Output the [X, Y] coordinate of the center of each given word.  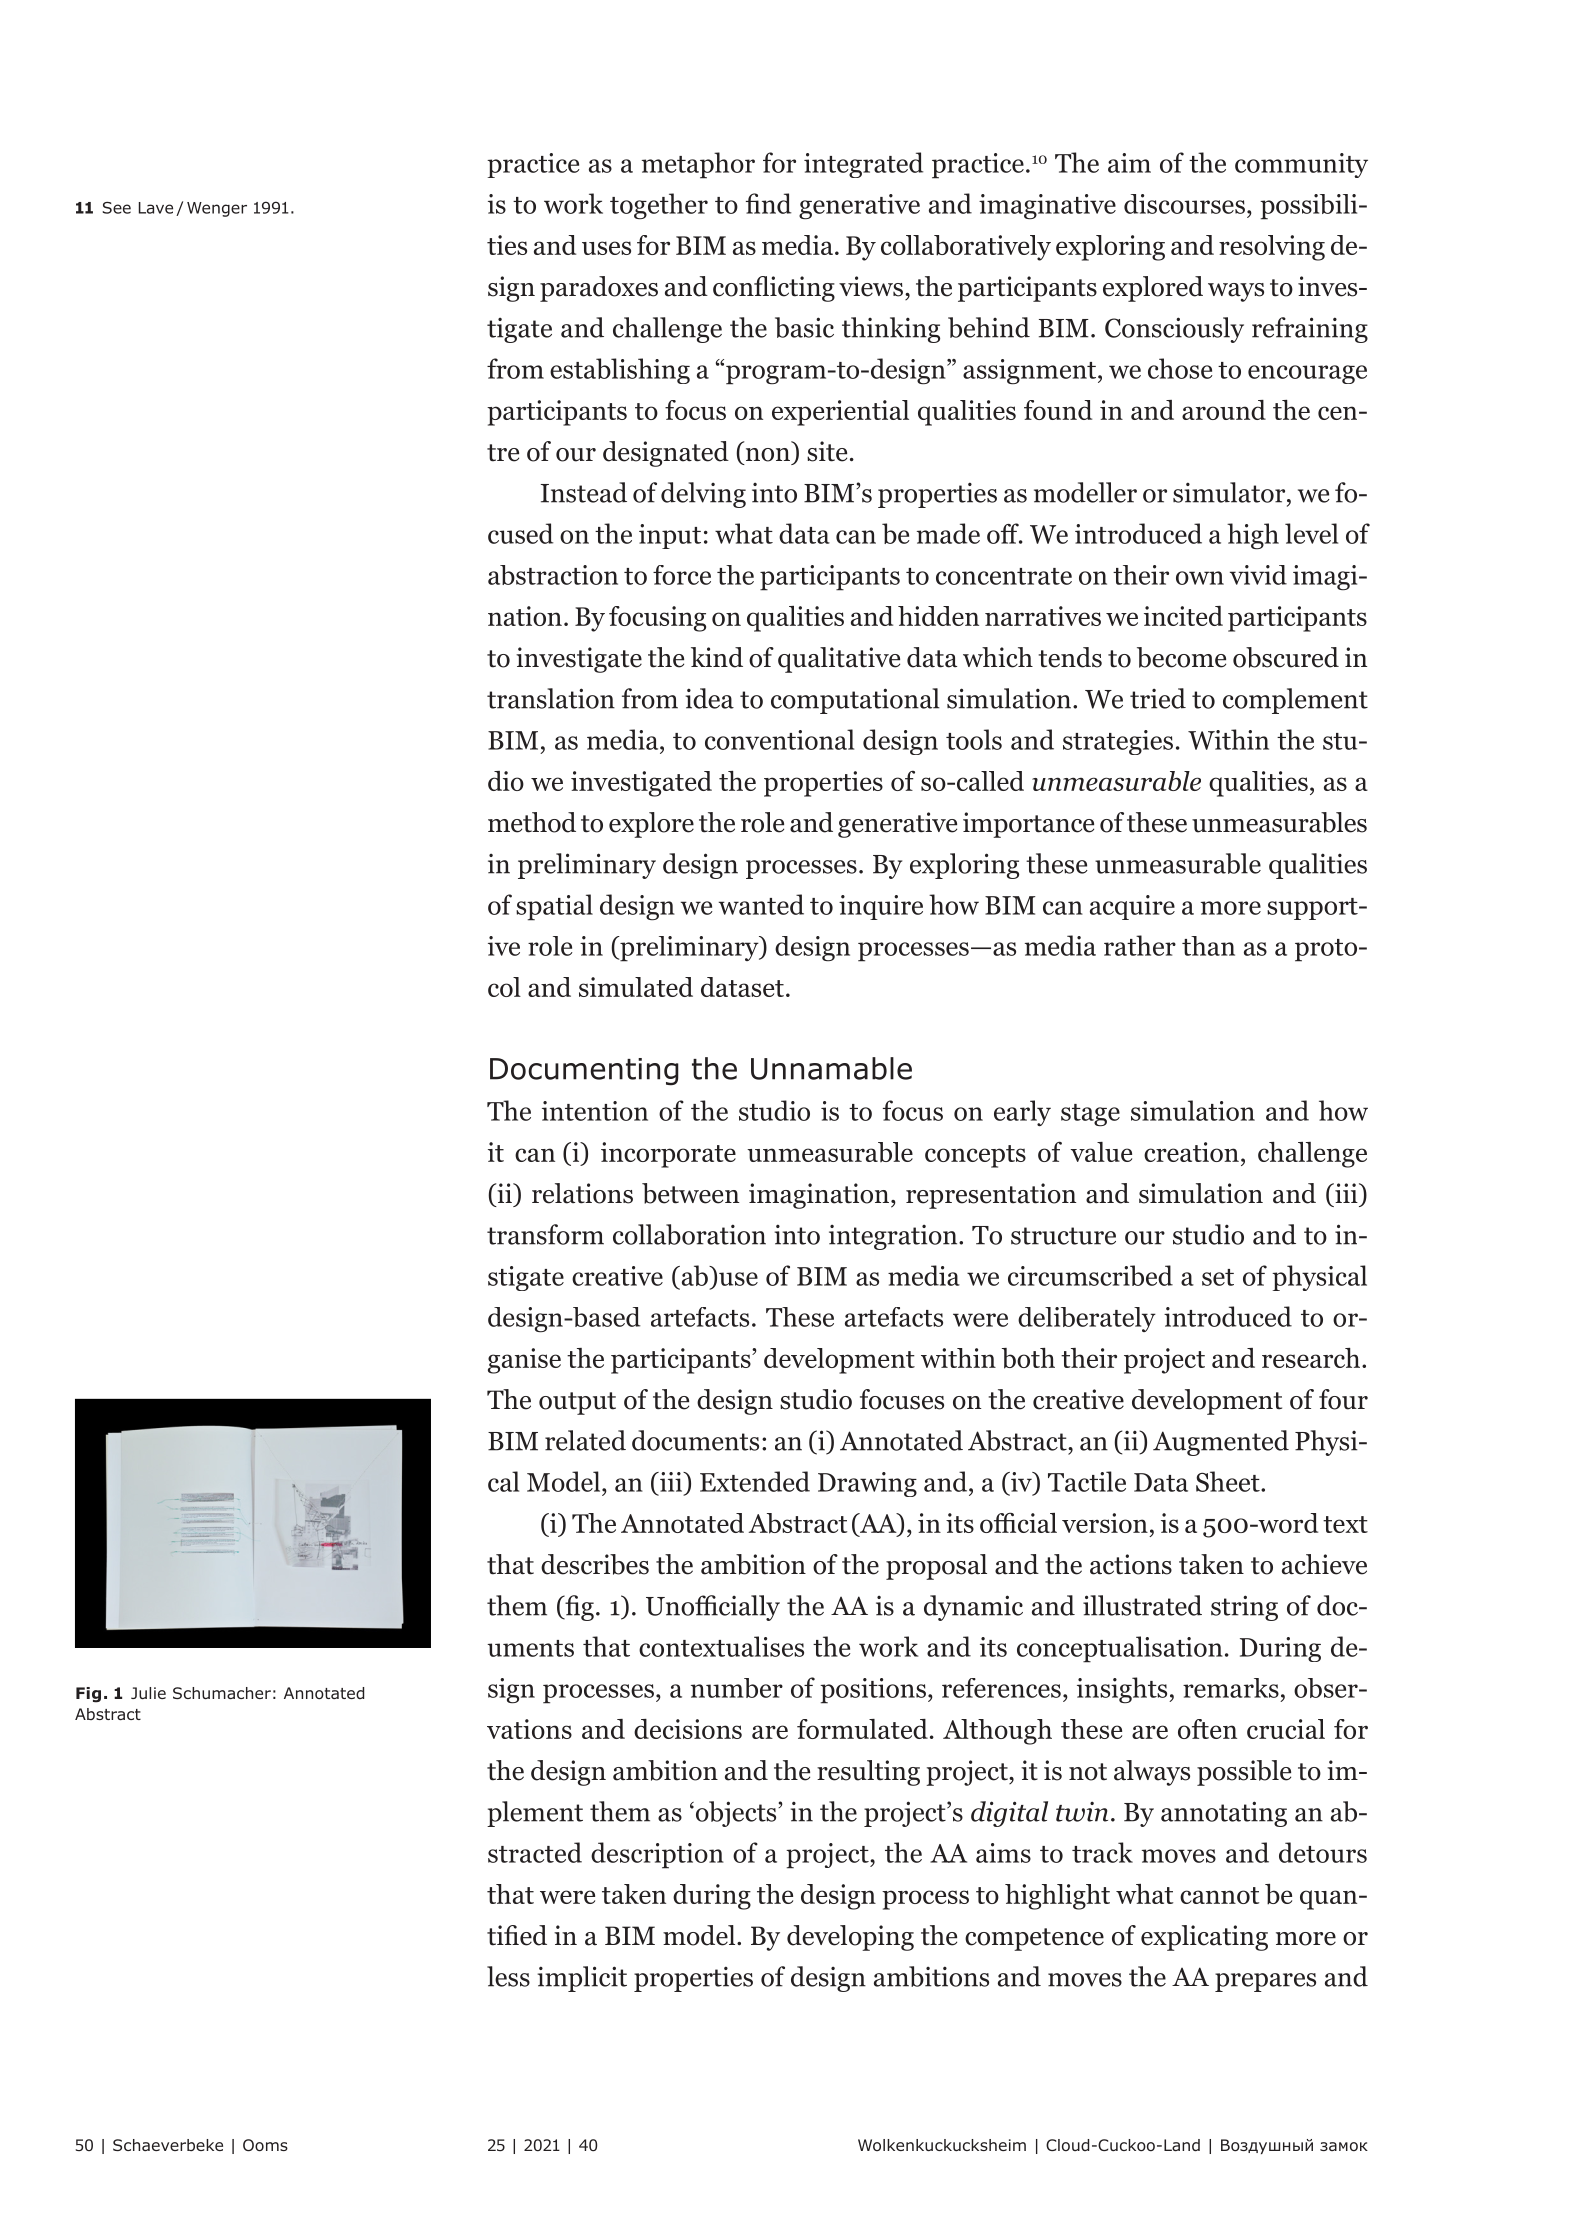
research [1312, 1358]
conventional [779, 739]
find [769, 203]
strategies [1118, 742]
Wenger [217, 209]
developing [850, 1938]
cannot [1219, 1895]
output [577, 1403]
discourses [1184, 204]
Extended [755, 1481]
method [532, 822]
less [508, 1976]
